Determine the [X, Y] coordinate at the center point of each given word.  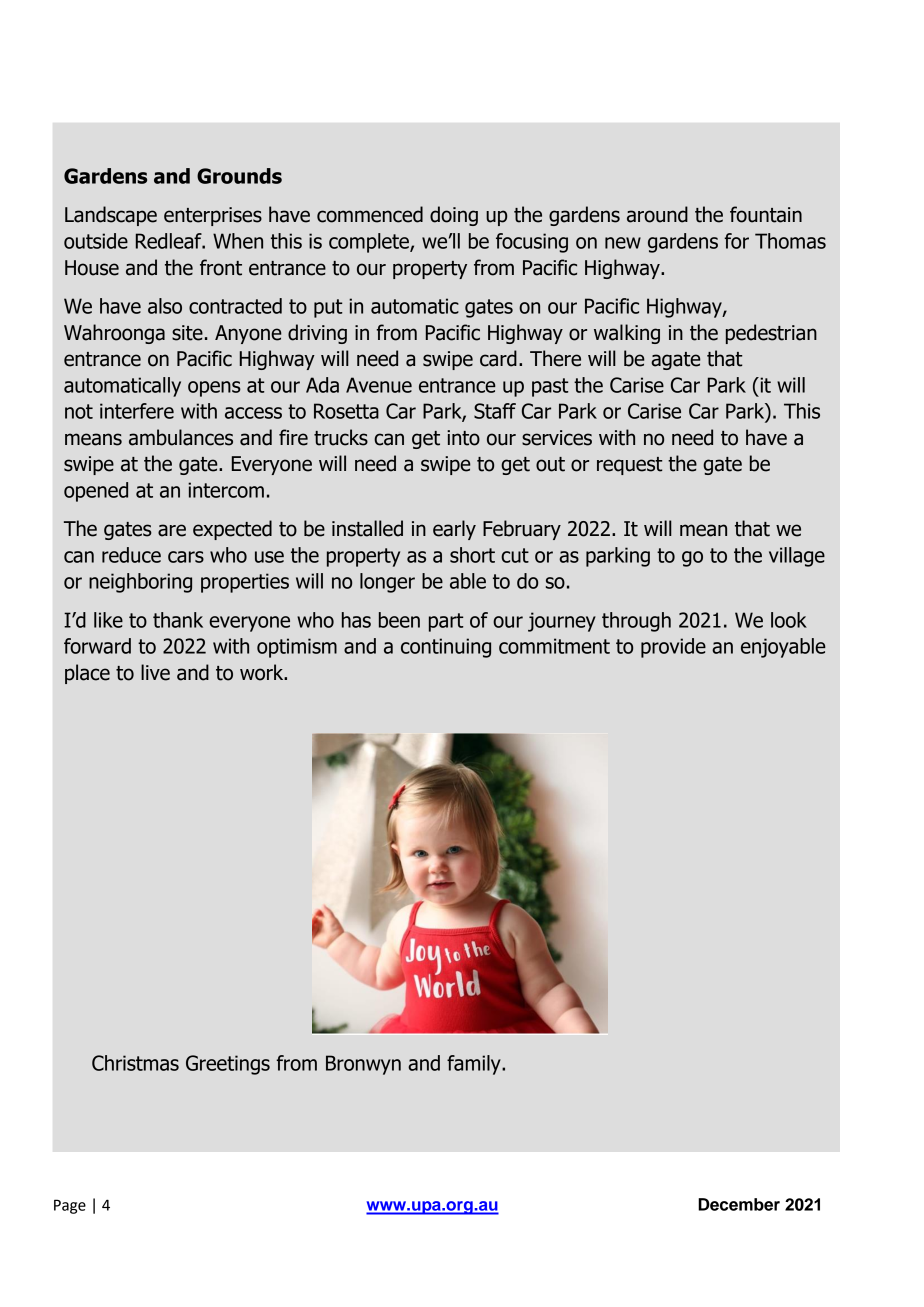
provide [673, 648]
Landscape [111, 216]
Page [70, 1206]
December [739, 1204]
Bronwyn [363, 1065]
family [475, 1065]
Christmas [135, 1063]
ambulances [181, 437]
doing [454, 216]
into [463, 438]
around [657, 214]
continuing [446, 648]
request [629, 466]
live [155, 672]
